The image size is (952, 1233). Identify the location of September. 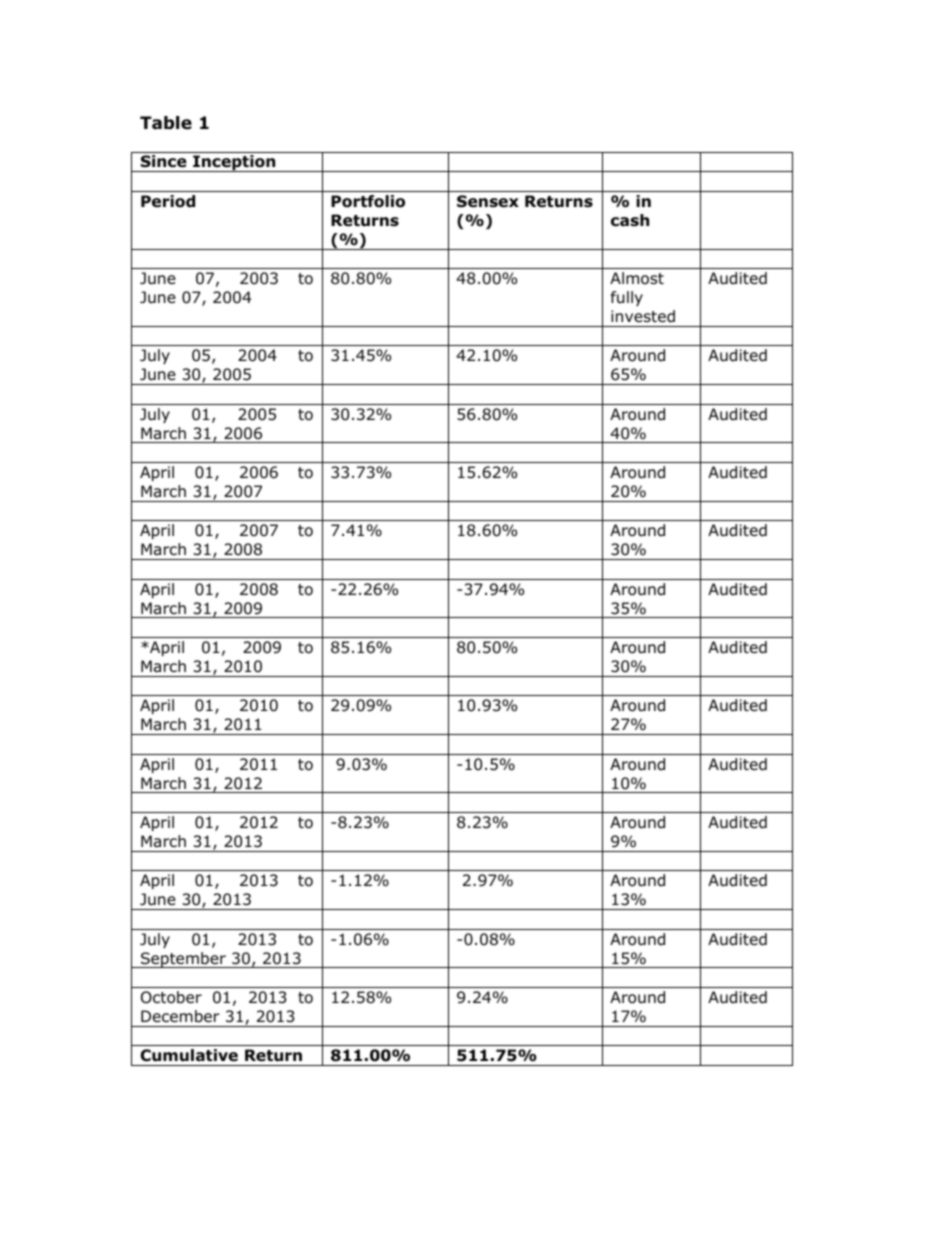
(183, 960).
